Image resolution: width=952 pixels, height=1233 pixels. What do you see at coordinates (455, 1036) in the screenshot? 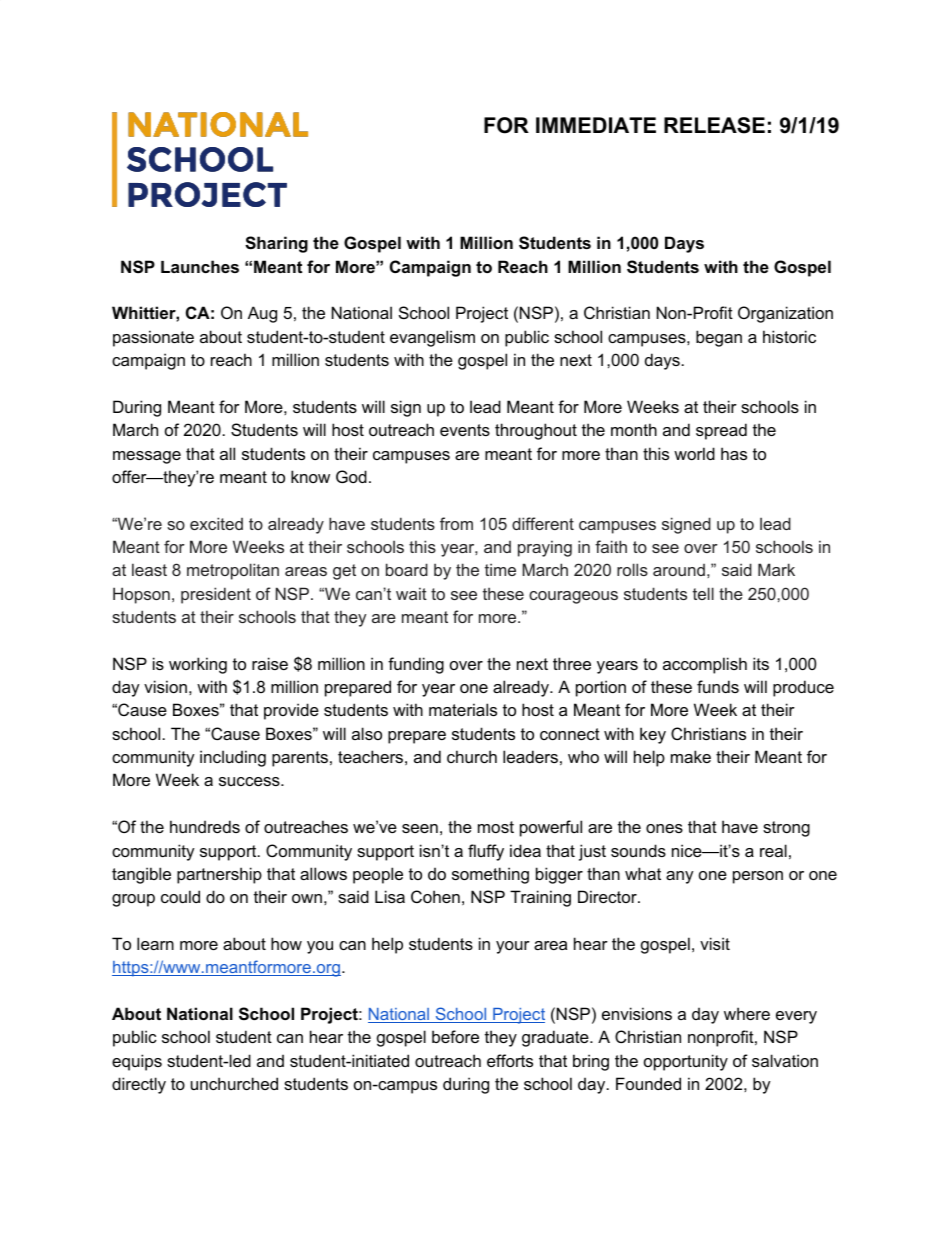
I see `before` at bounding box center [455, 1036].
